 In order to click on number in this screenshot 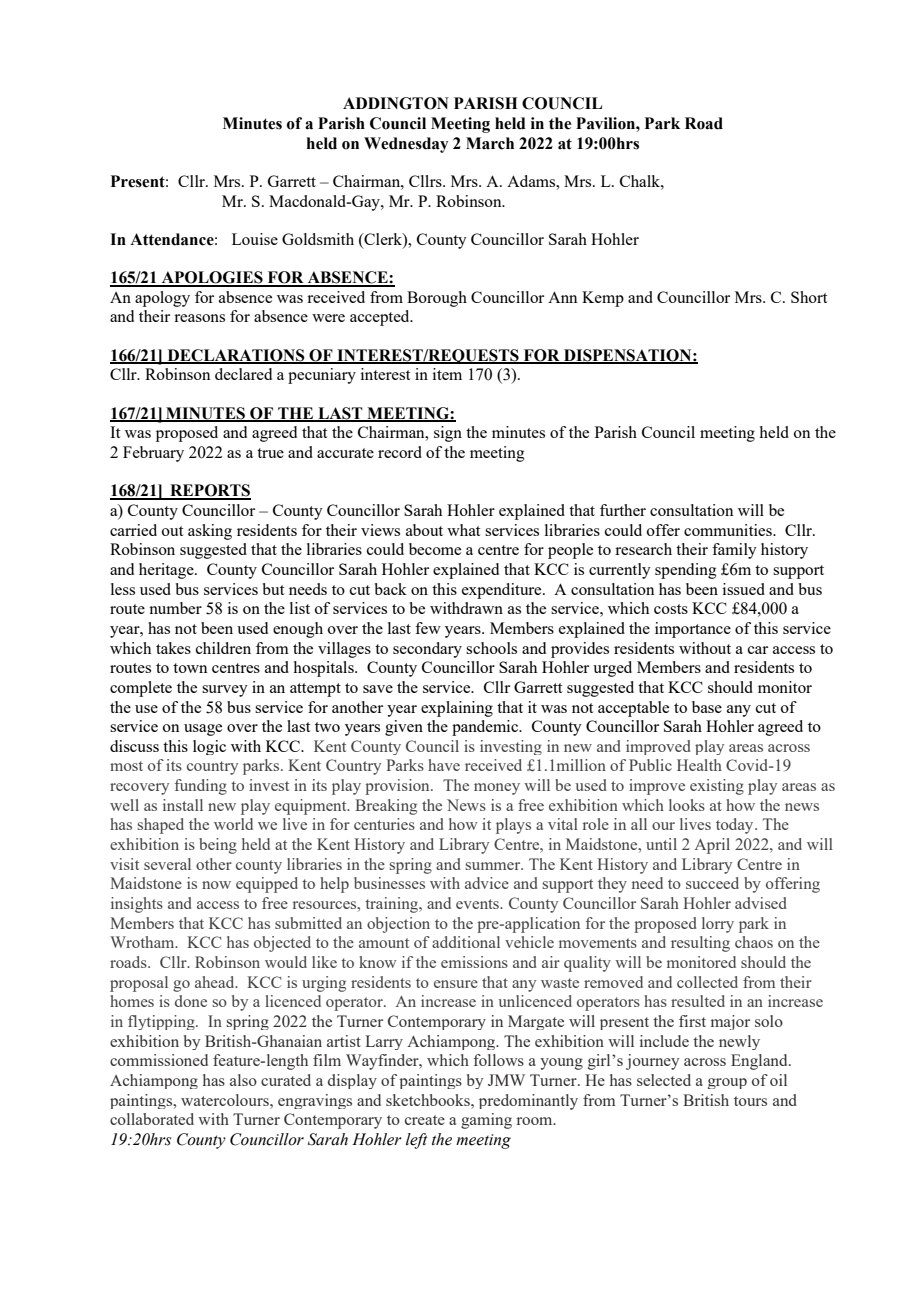, I will do `click(175, 608)`.
